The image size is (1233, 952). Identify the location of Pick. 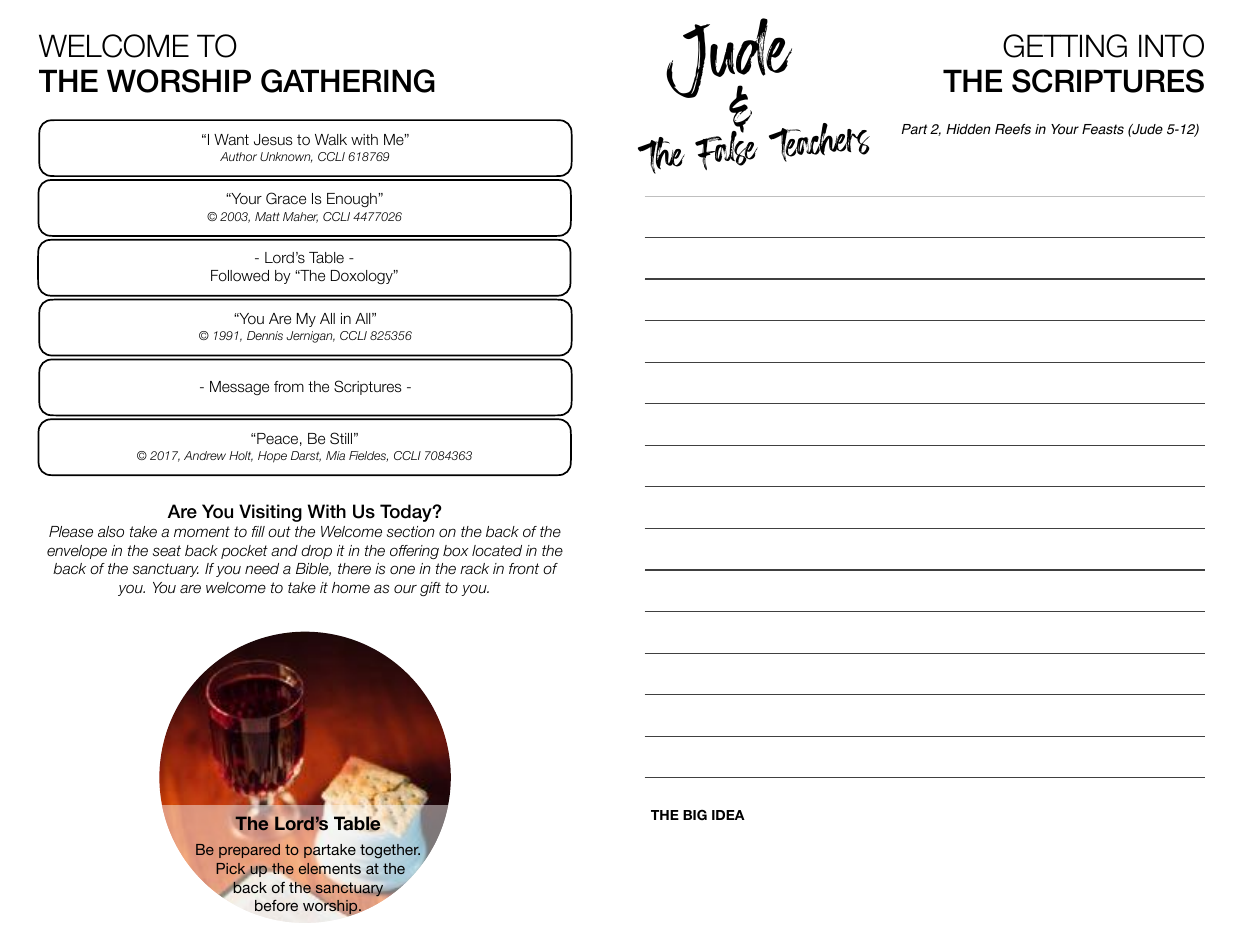
(230, 868).
